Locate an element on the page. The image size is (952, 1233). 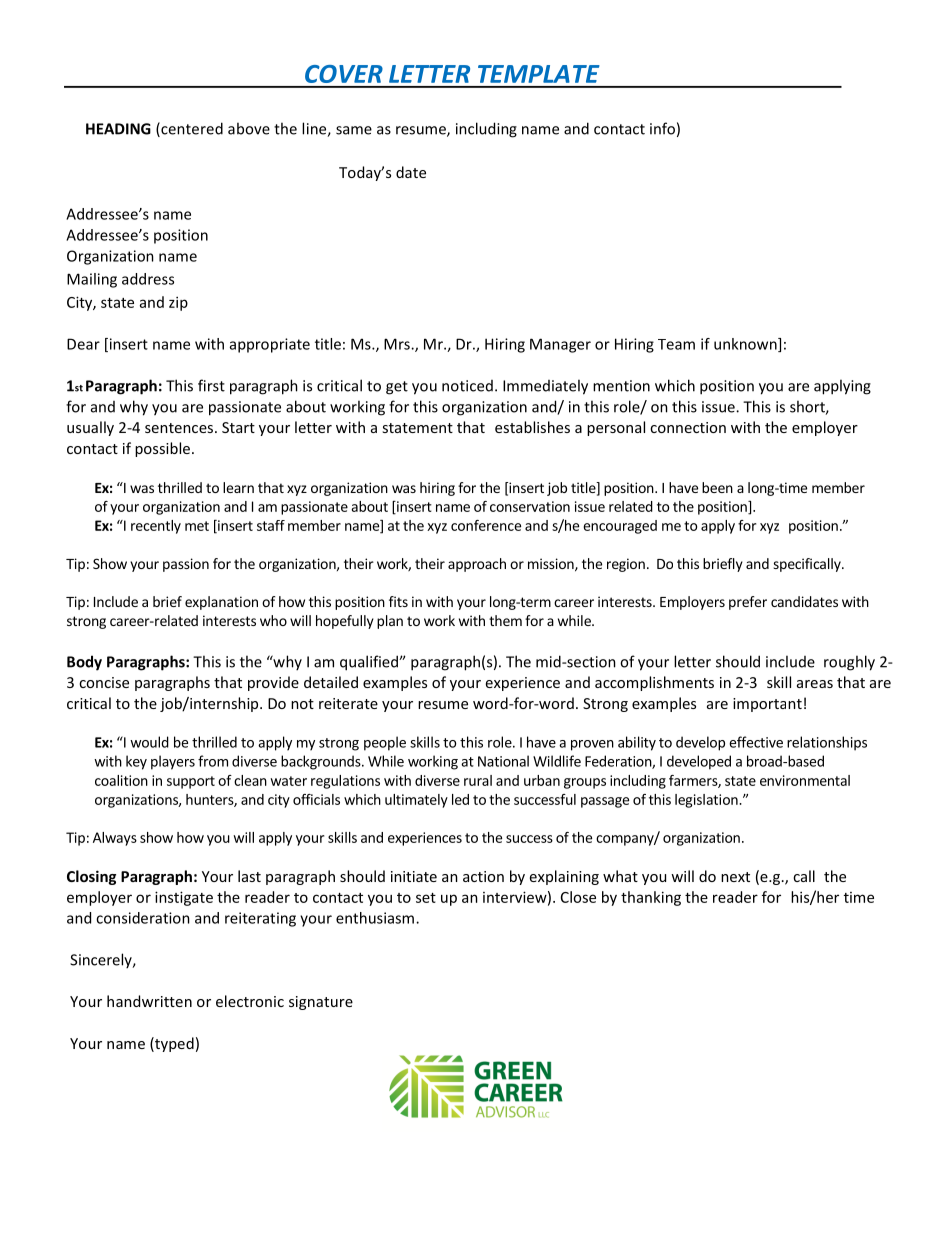
been is located at coordinates (717, 487).
